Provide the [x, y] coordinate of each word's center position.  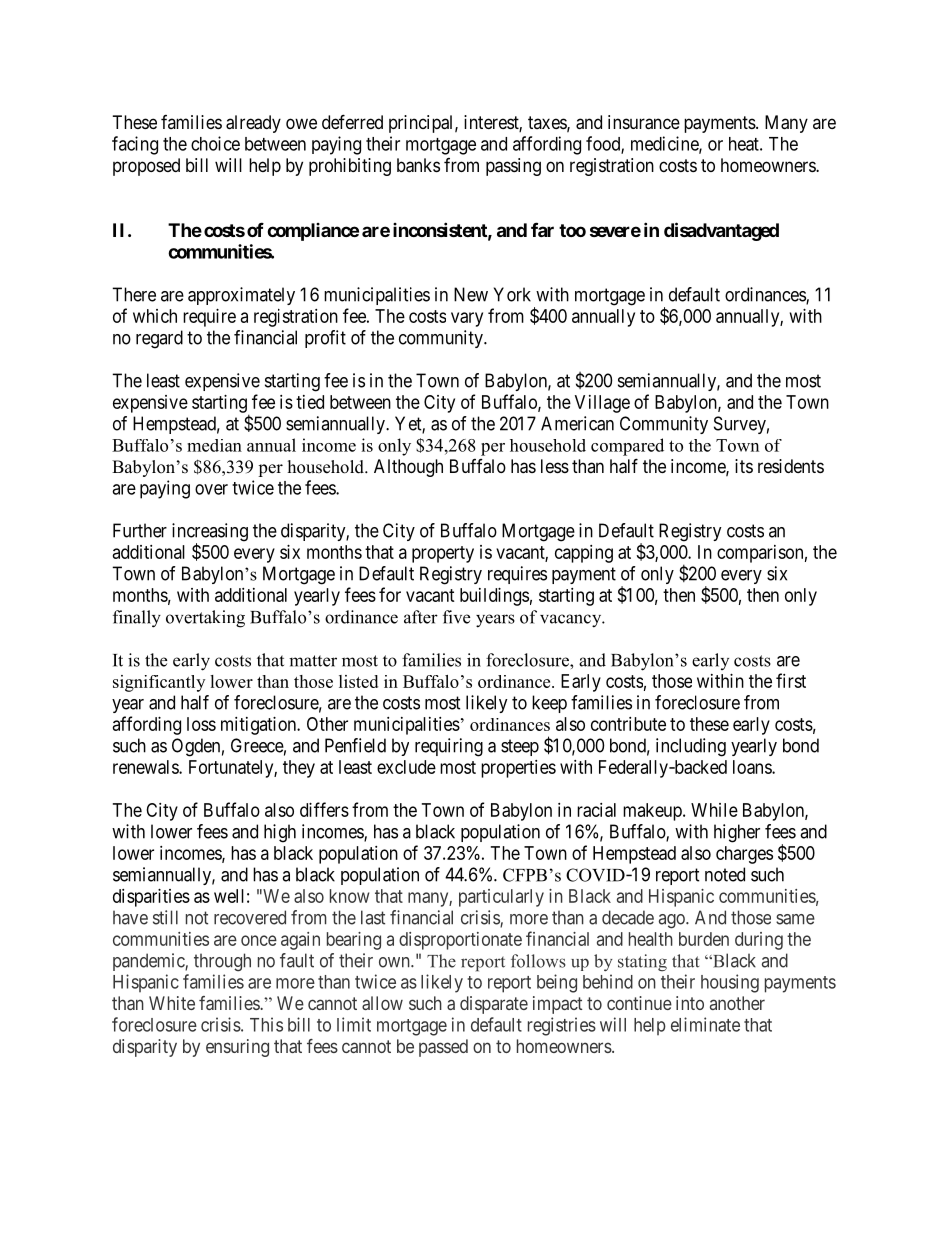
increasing [210, 533]
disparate [494, 1005]
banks [418, 165]
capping [584, 554]
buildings [494, 597]
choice [215, 143]
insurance [644, 122]
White [172, 1003]
